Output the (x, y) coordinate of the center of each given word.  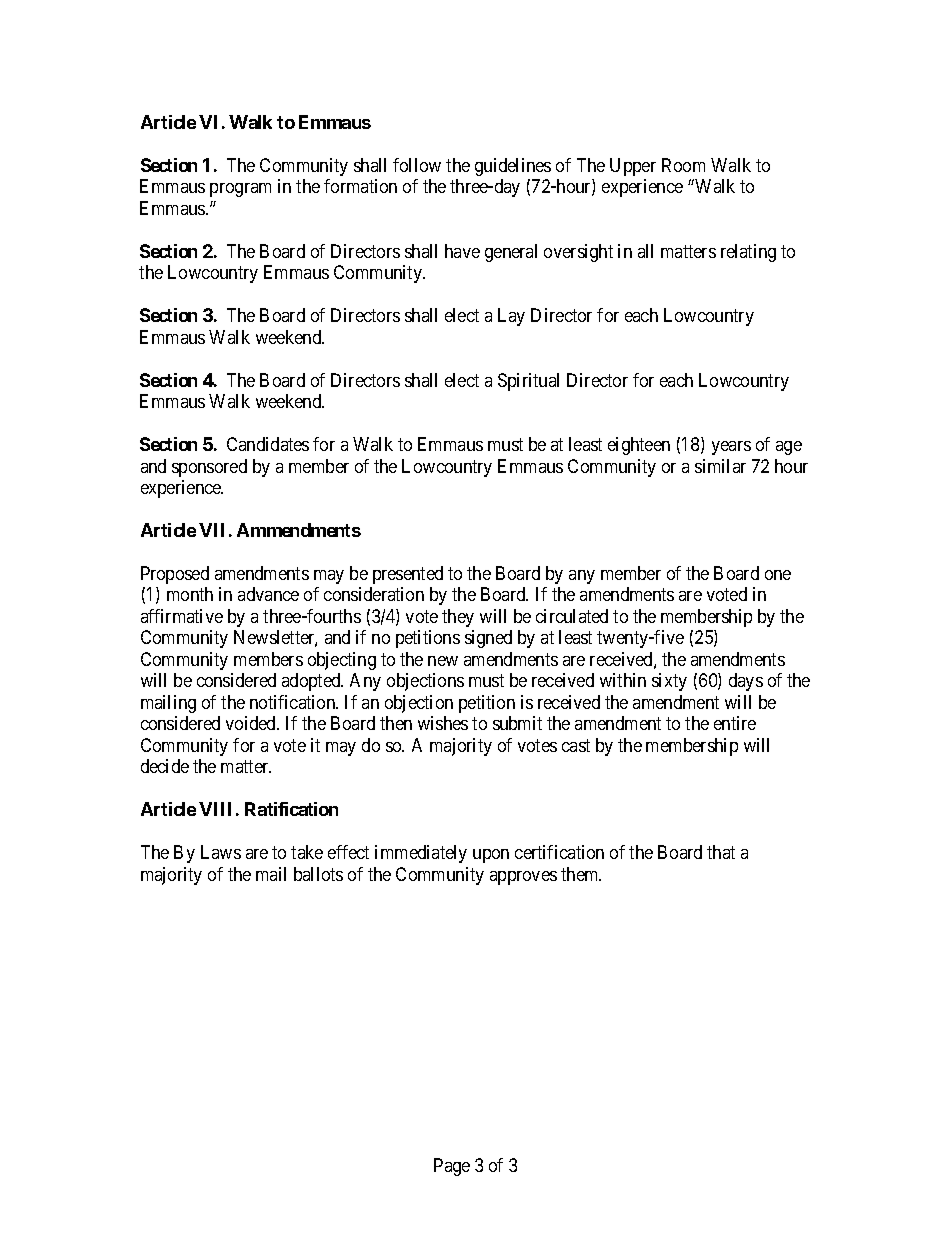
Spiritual (528, 382)
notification (294, 702)
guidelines (513, 167)
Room (683, 165)
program (240, 190)
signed (488, 639)
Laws (221, 852)
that (721, 852)
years (731, 448)
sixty (669, 682)
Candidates (268, 444)
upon (491, 856)
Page (452, 1167)
